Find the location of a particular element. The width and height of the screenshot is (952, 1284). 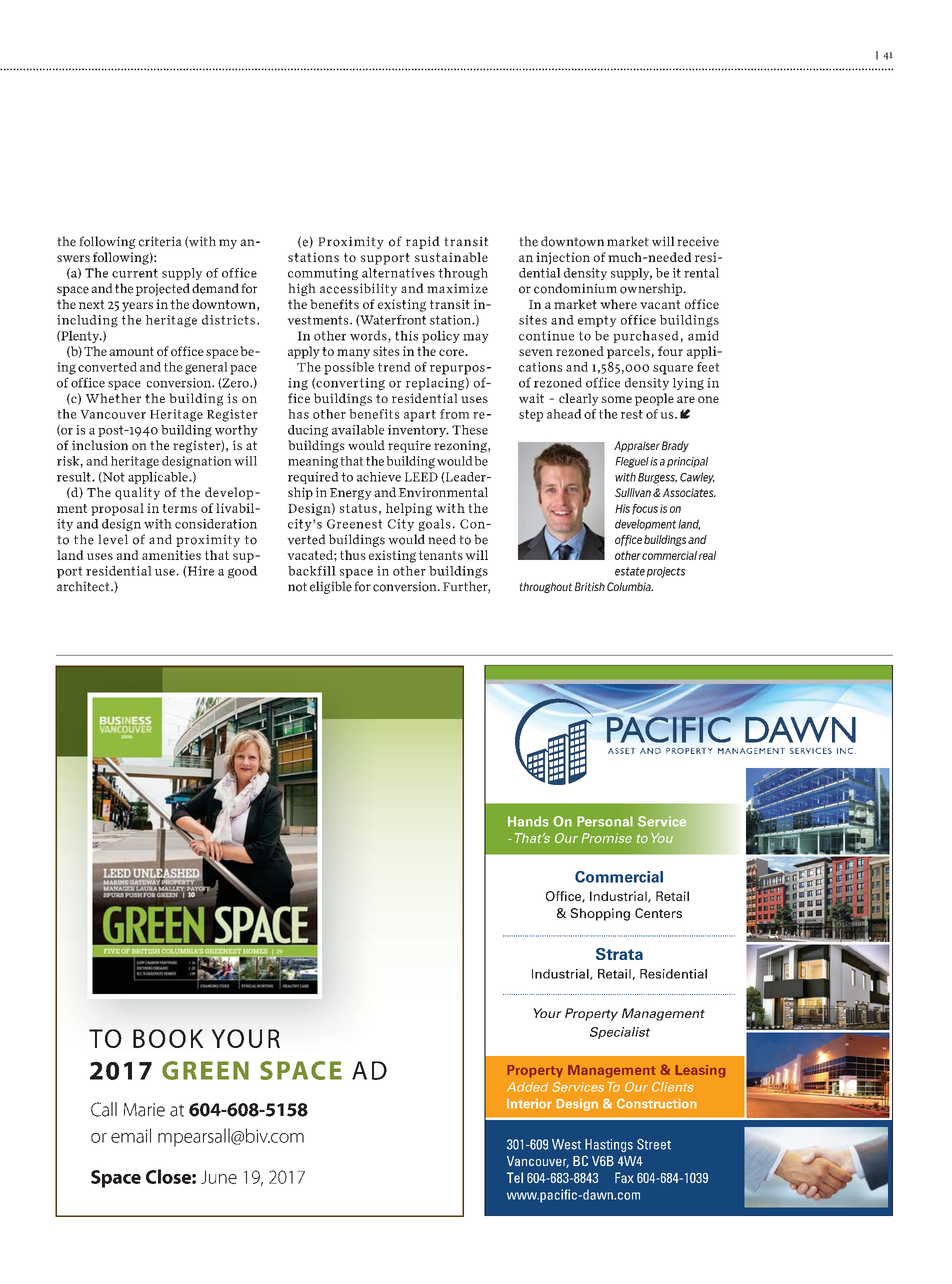

Tel is located at coordinates (515, 1177).
